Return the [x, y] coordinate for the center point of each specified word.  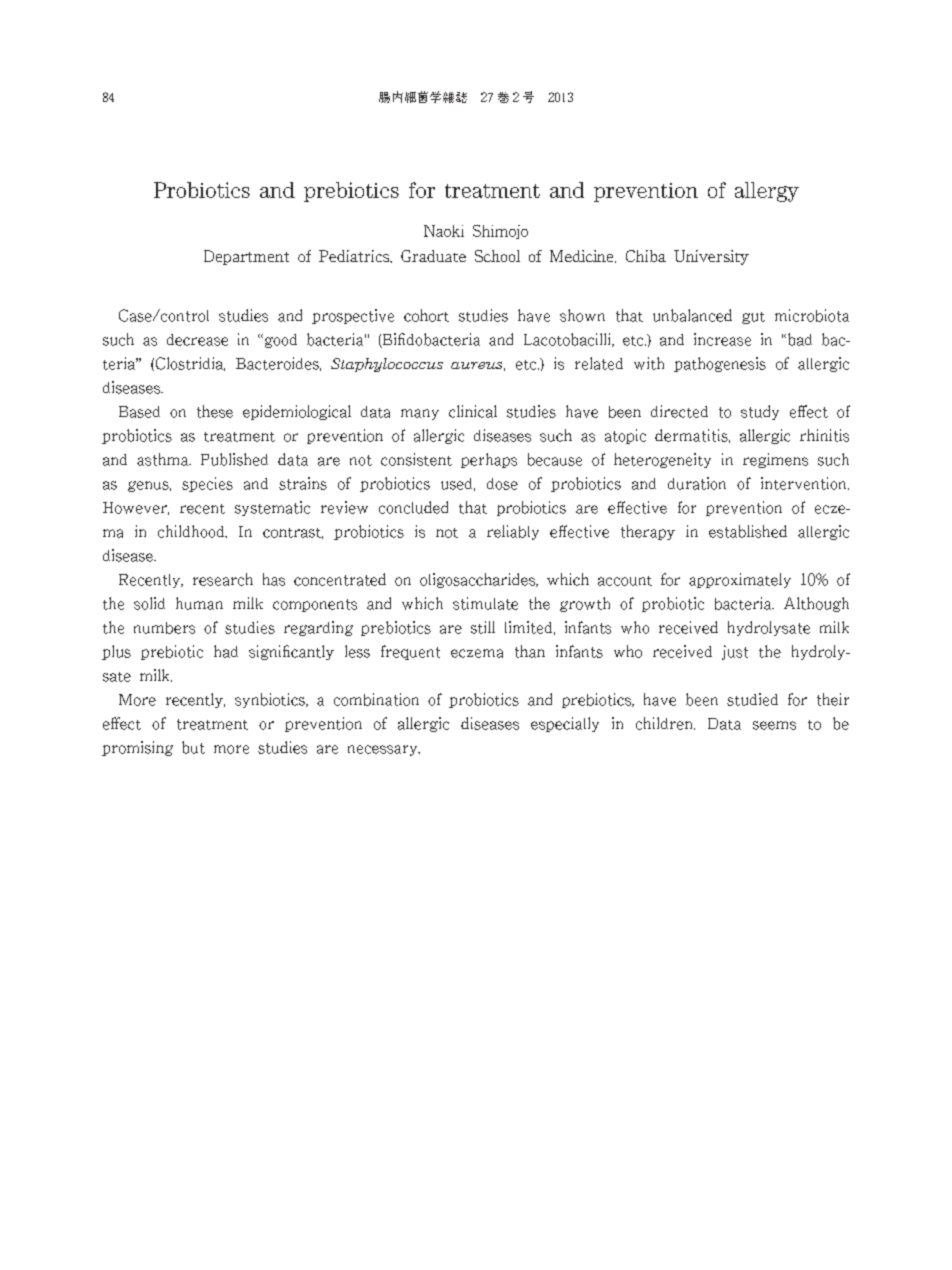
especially [565, 724]
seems [774, 725]
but [193, 747]
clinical [473, 411]
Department [246, 257]
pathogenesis [720, 364]
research [223, 579]
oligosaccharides [479, 580]
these [215, 411]
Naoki [444, 231]
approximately [740, 580]
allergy [767, 192]
